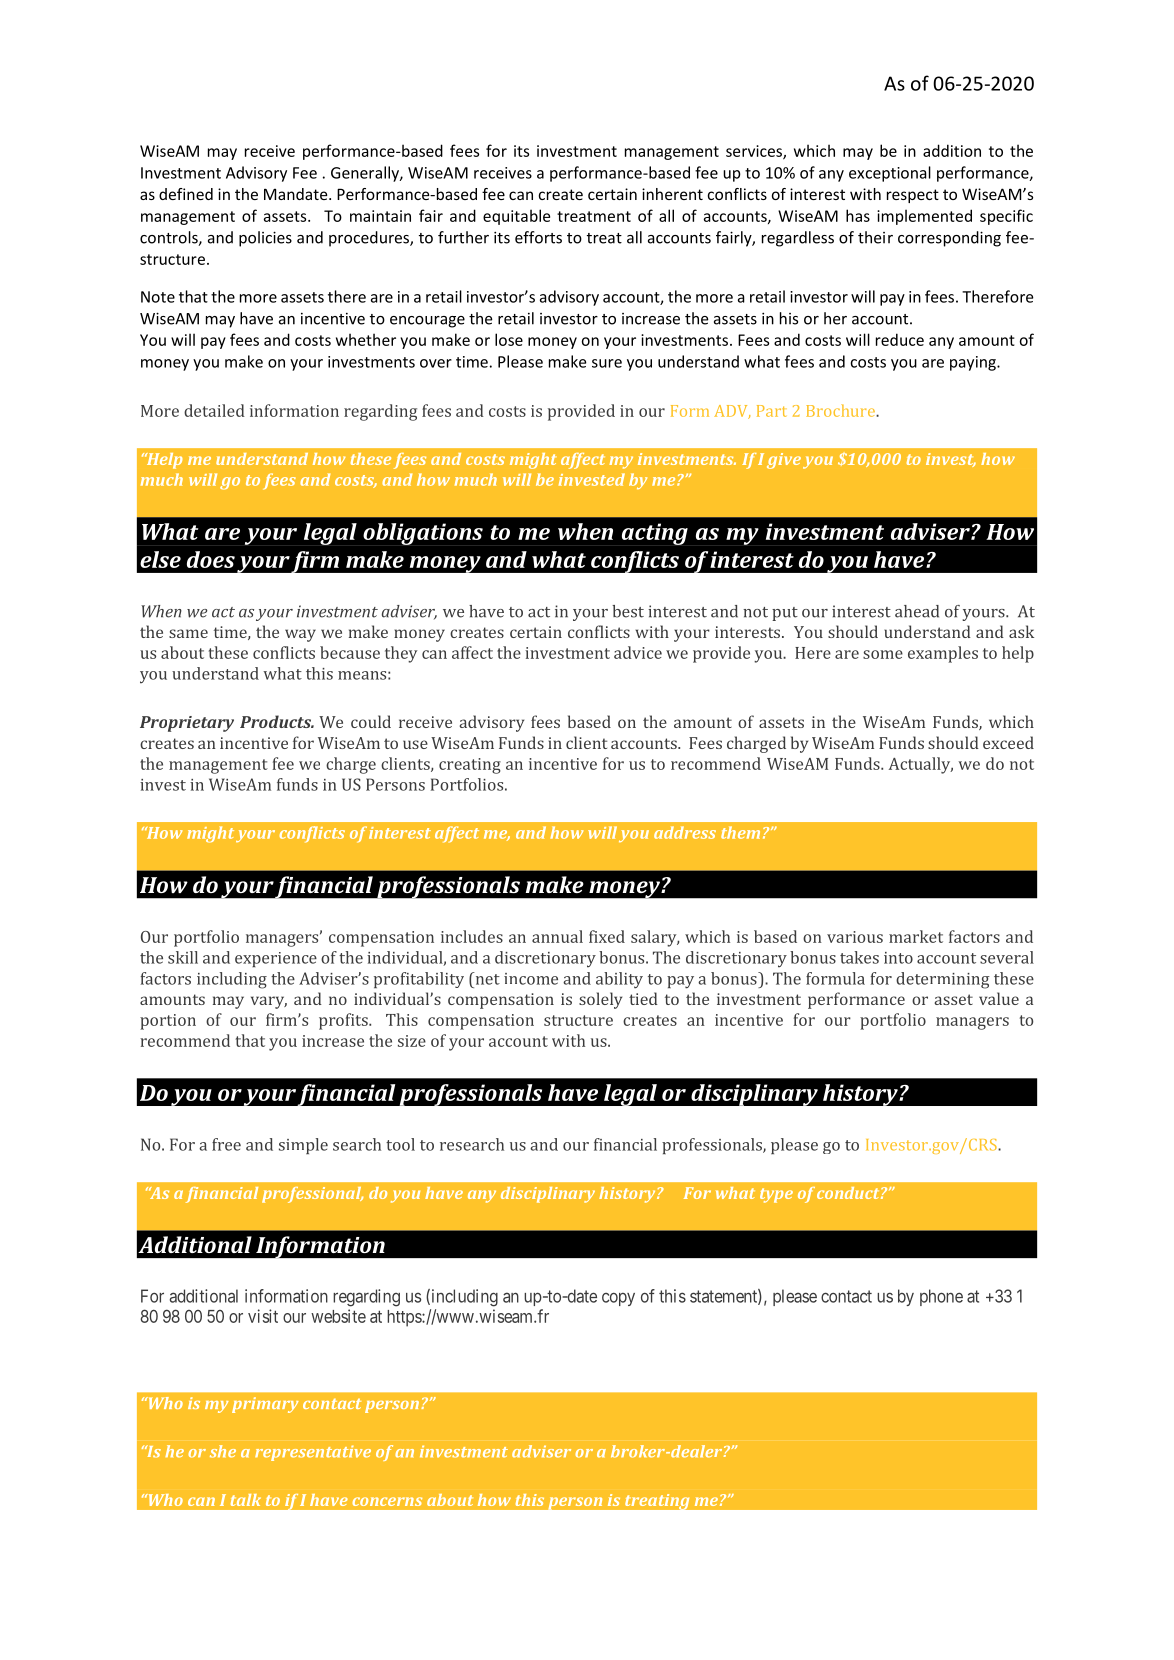  Describe the element at coordinates (265, 239) in the document. I see `policies` at that location.
